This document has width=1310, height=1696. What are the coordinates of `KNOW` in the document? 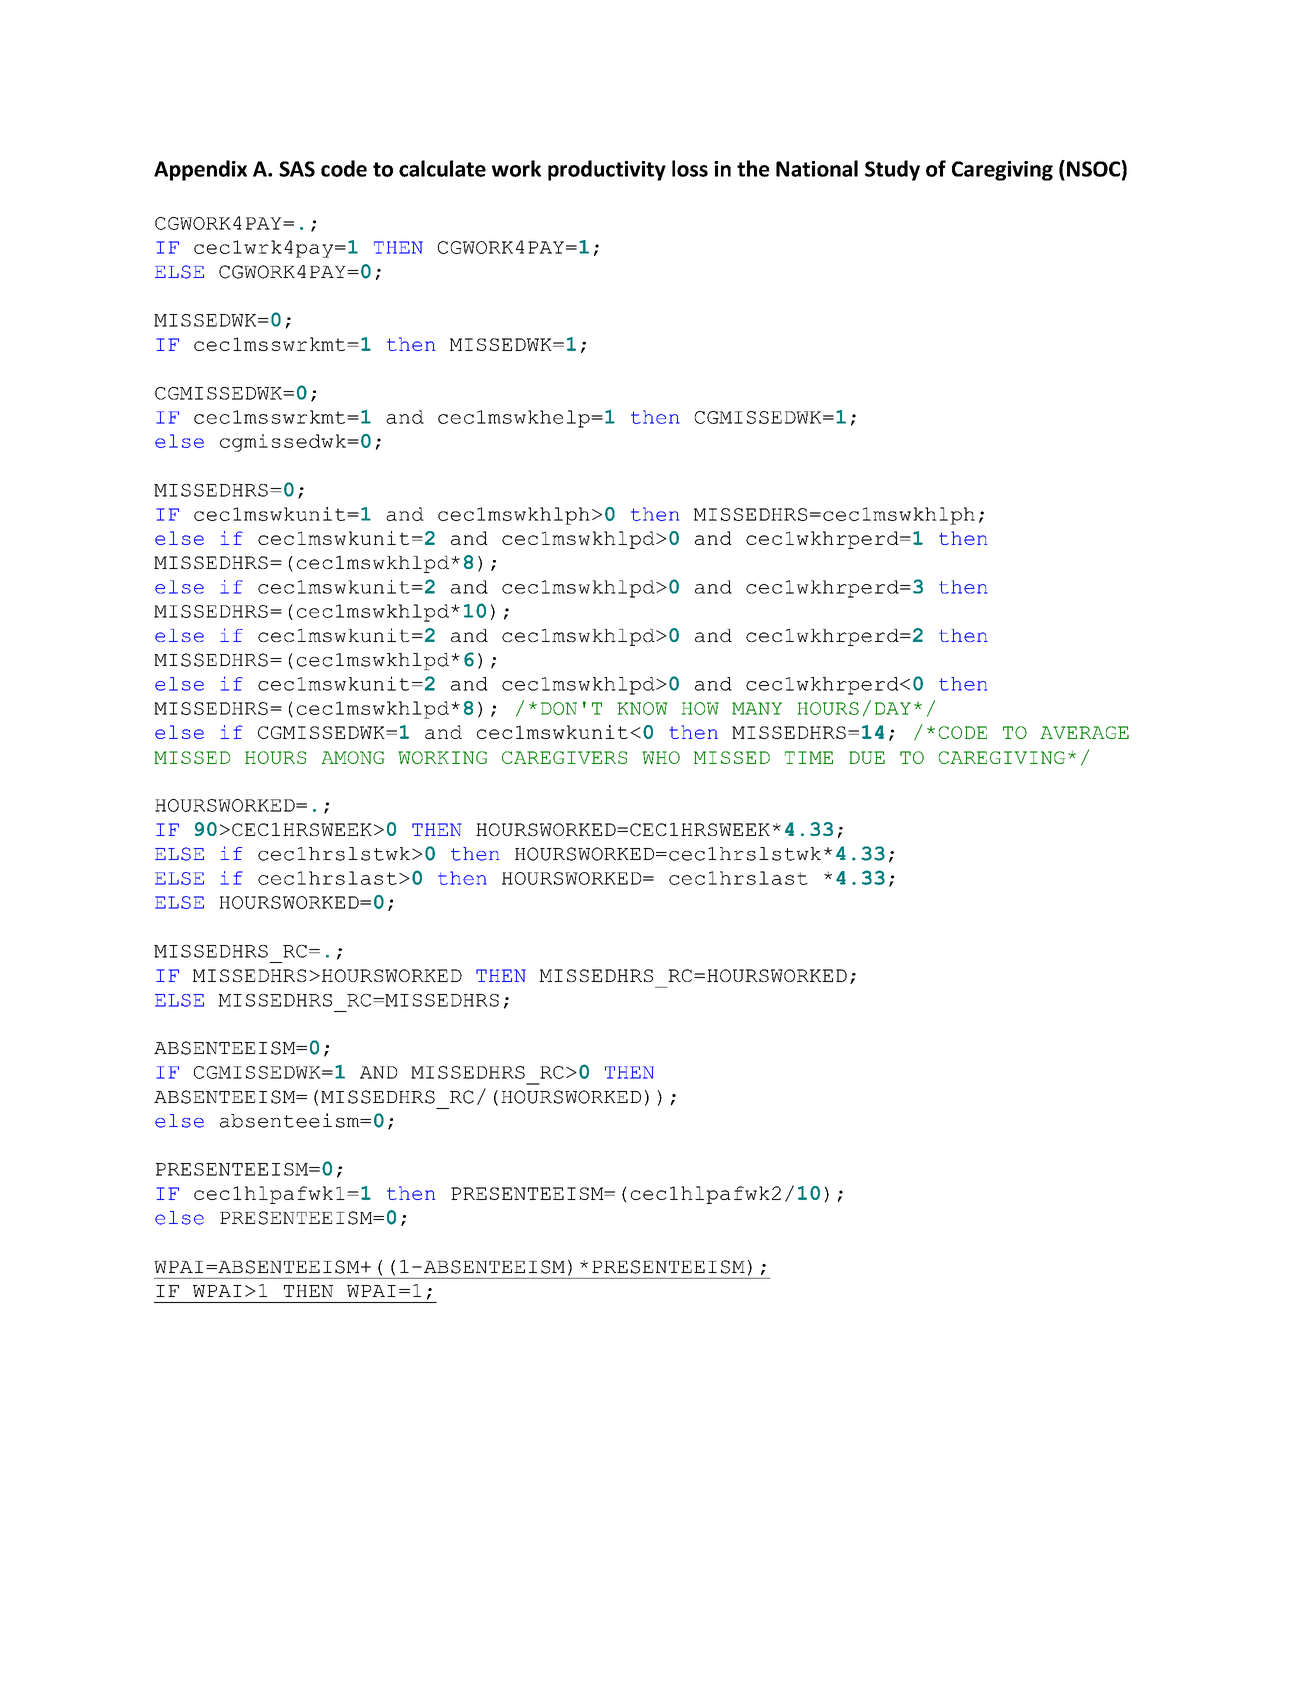 It's located at (642, 708).
